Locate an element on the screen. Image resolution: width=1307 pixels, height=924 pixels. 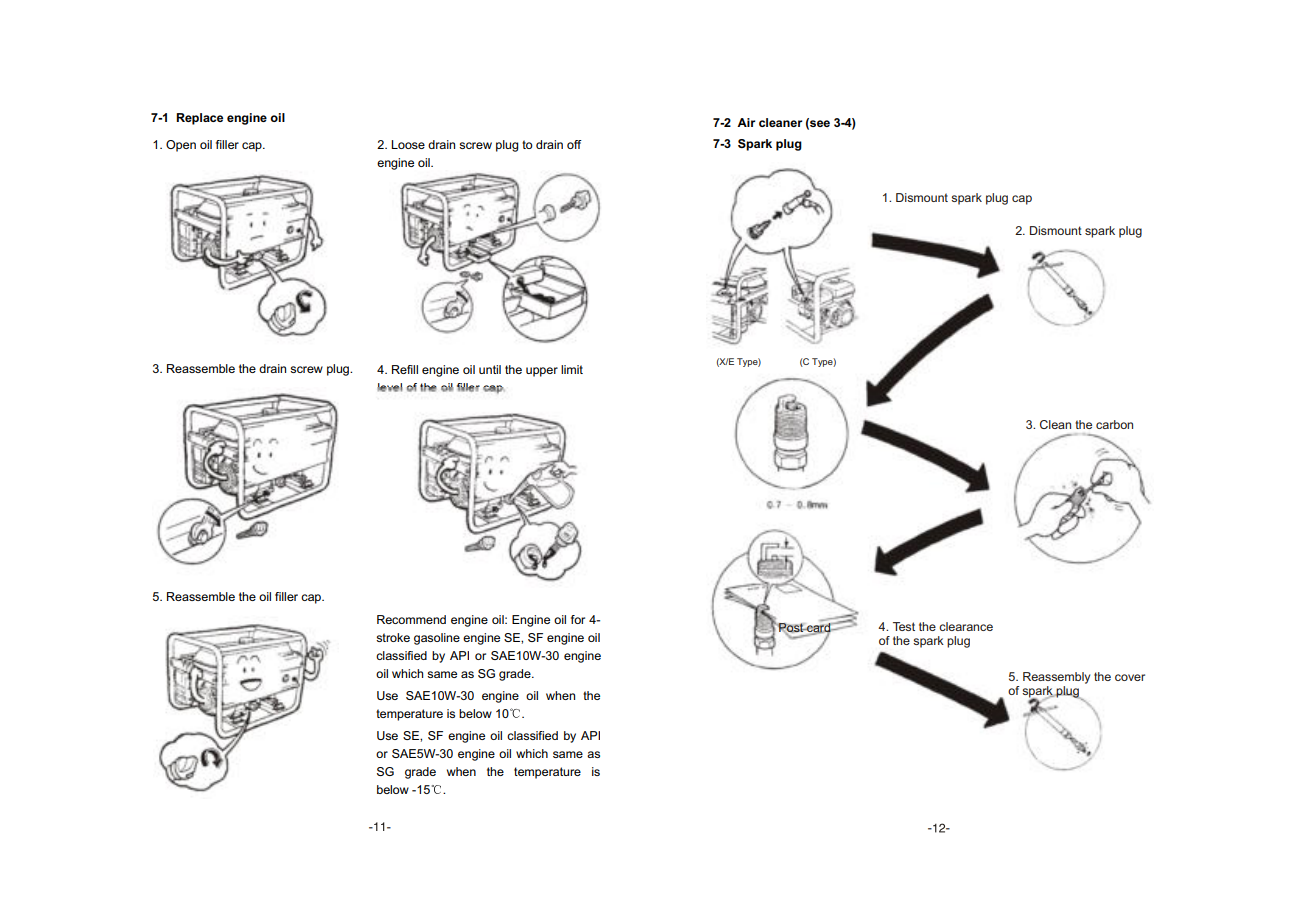
for is located at coordinates (578, 619).
